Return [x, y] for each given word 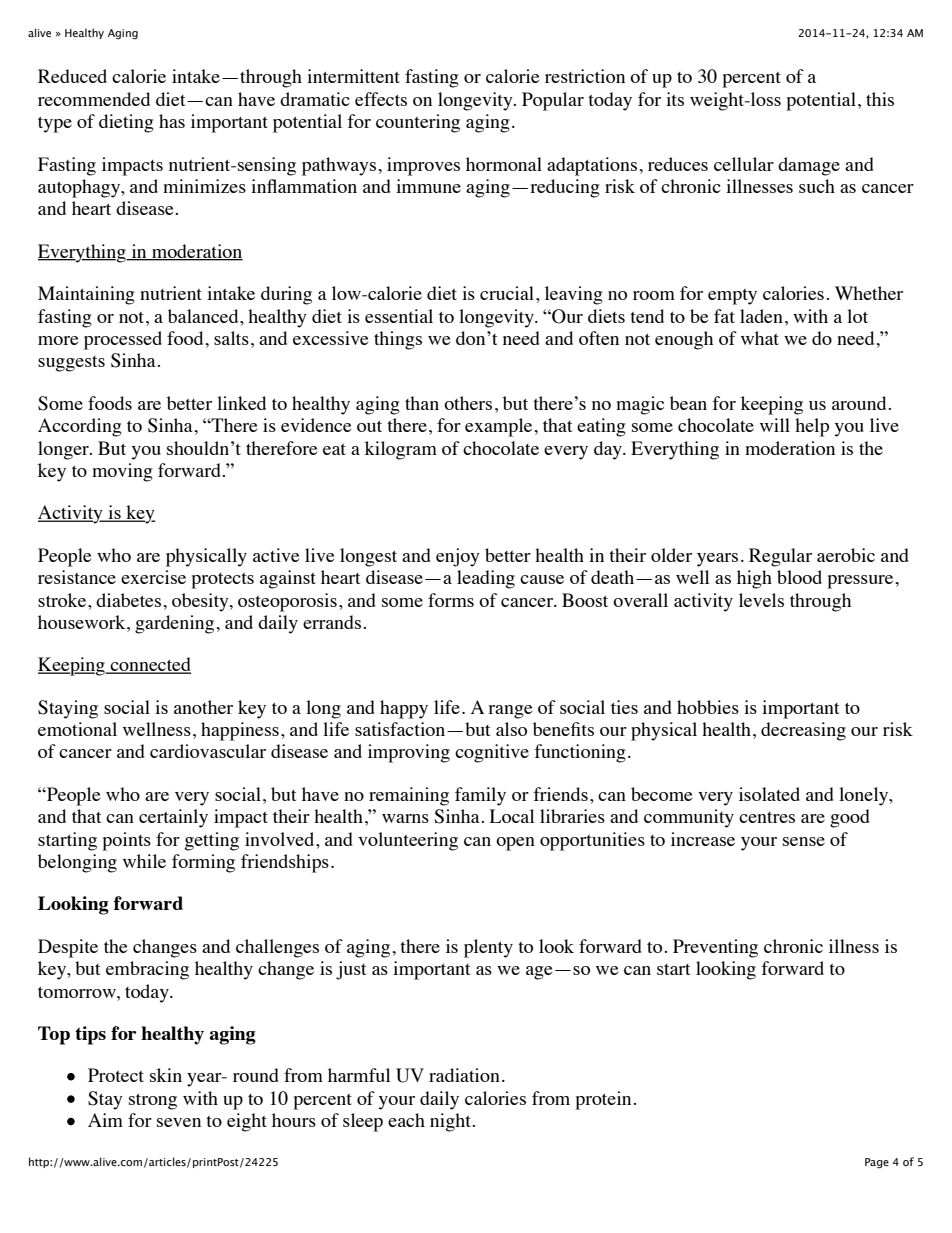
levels [761, 600]
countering [418, 123]
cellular [744, 164]
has [172, 121]
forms [451, 600]
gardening [176, 624]
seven [179, 1122]
